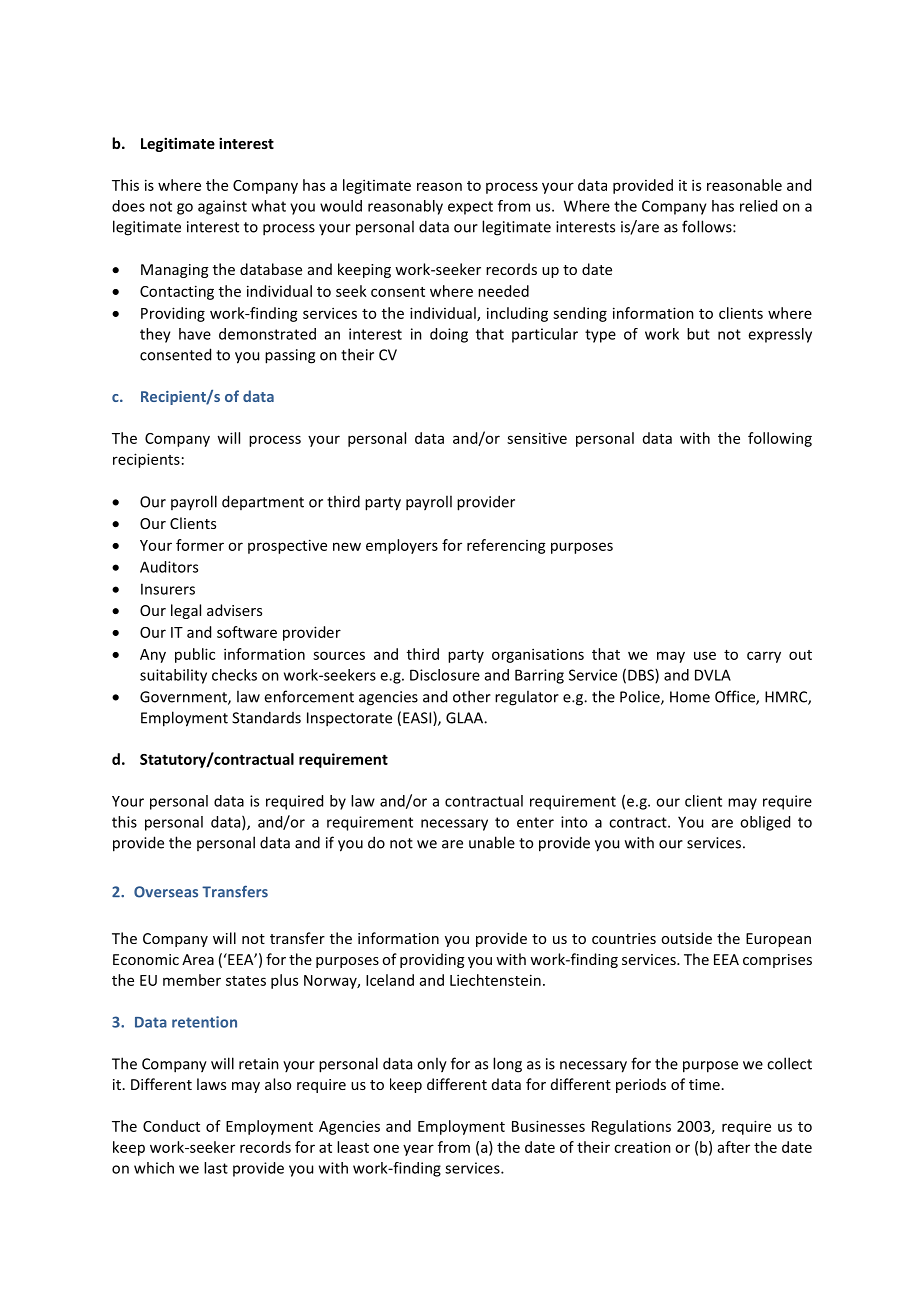 The width and height of the screenshot is (924, 1308). Describe the element at coordinates (708, 226) in the screenshot. I see `follows` at that location.
